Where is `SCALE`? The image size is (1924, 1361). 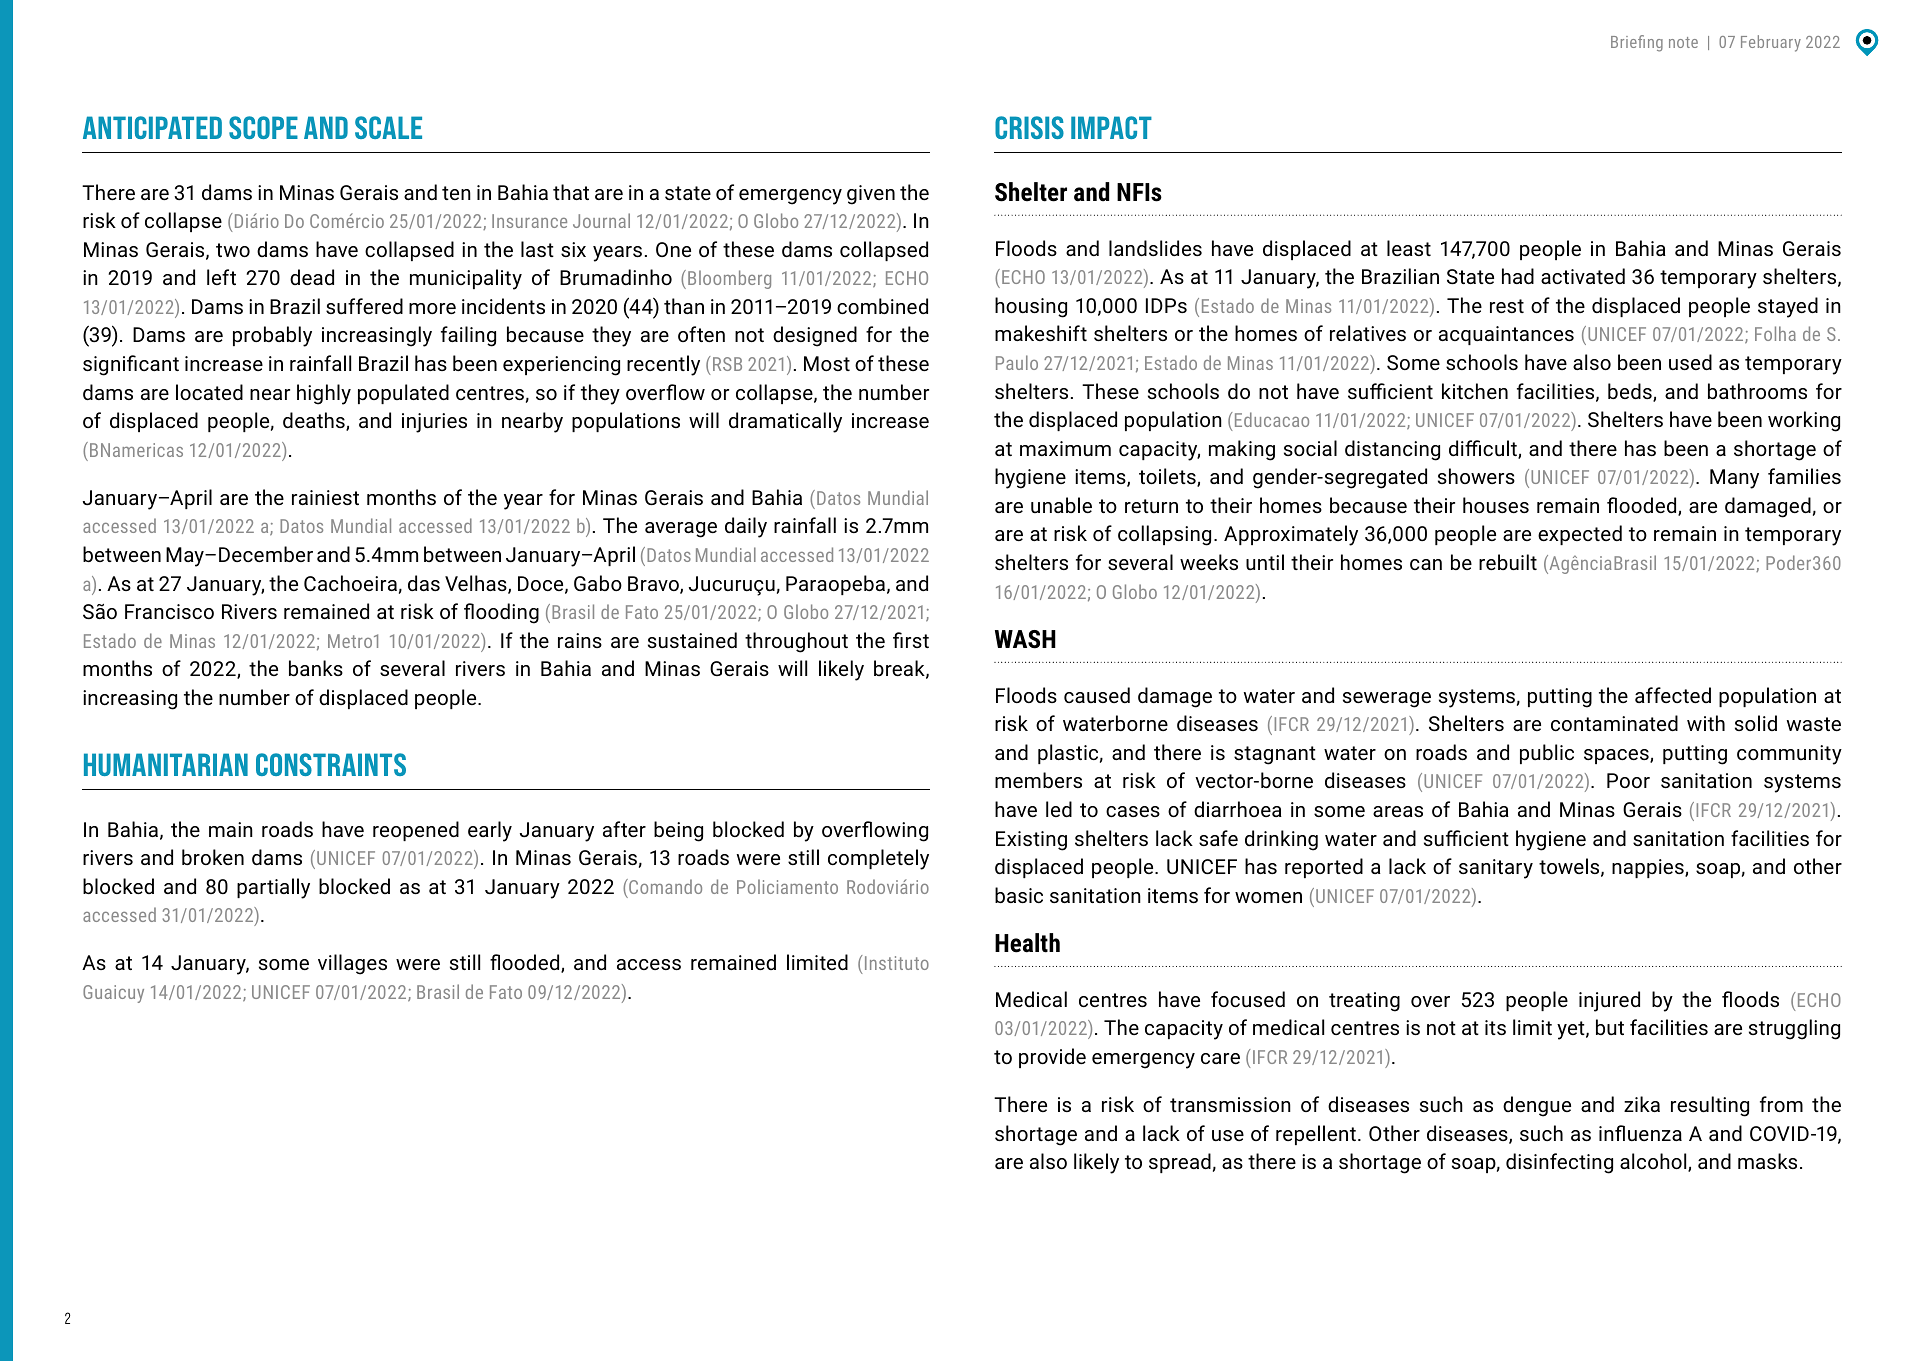
SCALE is located at coordinates (388, 127).
